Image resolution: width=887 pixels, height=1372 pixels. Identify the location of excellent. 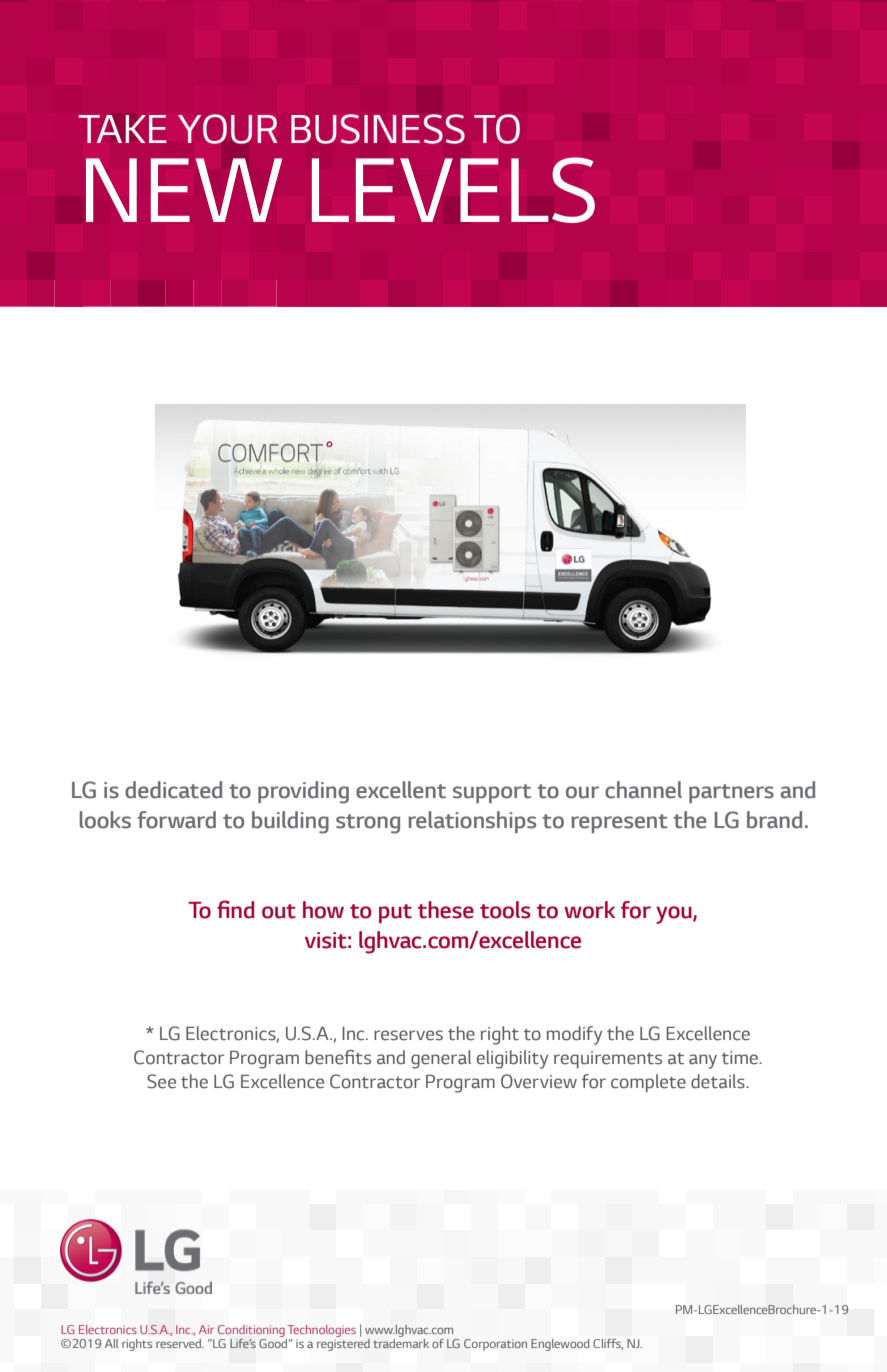
(401, 790).
